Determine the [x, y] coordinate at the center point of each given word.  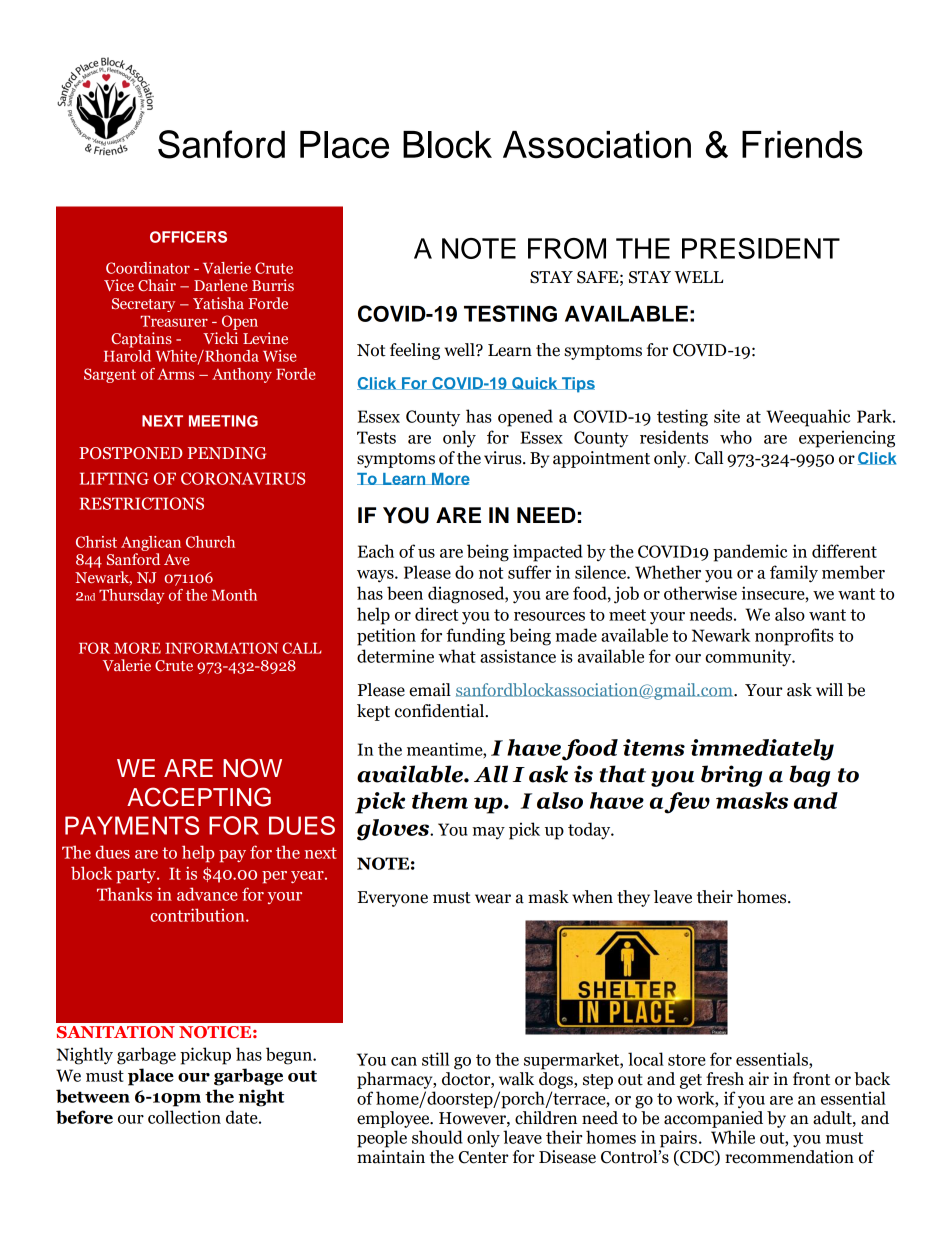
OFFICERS [188, 237]
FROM [567, 248]
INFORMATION [221, 648]
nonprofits [794, 637]
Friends [802, 145]
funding [475, 637]
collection [184, 1117]
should [437, 1137]
